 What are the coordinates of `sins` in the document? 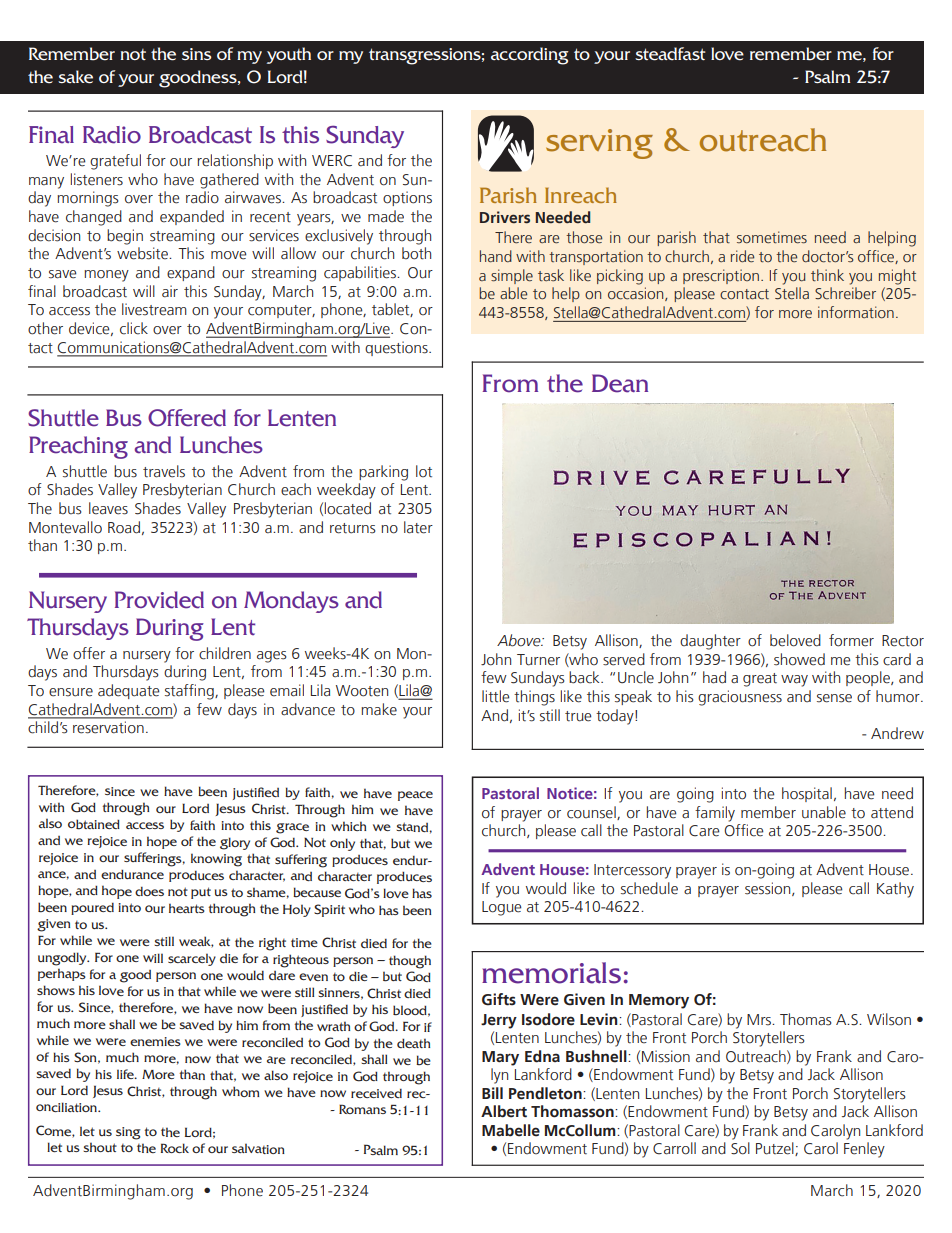 It's located at (196, 54).
